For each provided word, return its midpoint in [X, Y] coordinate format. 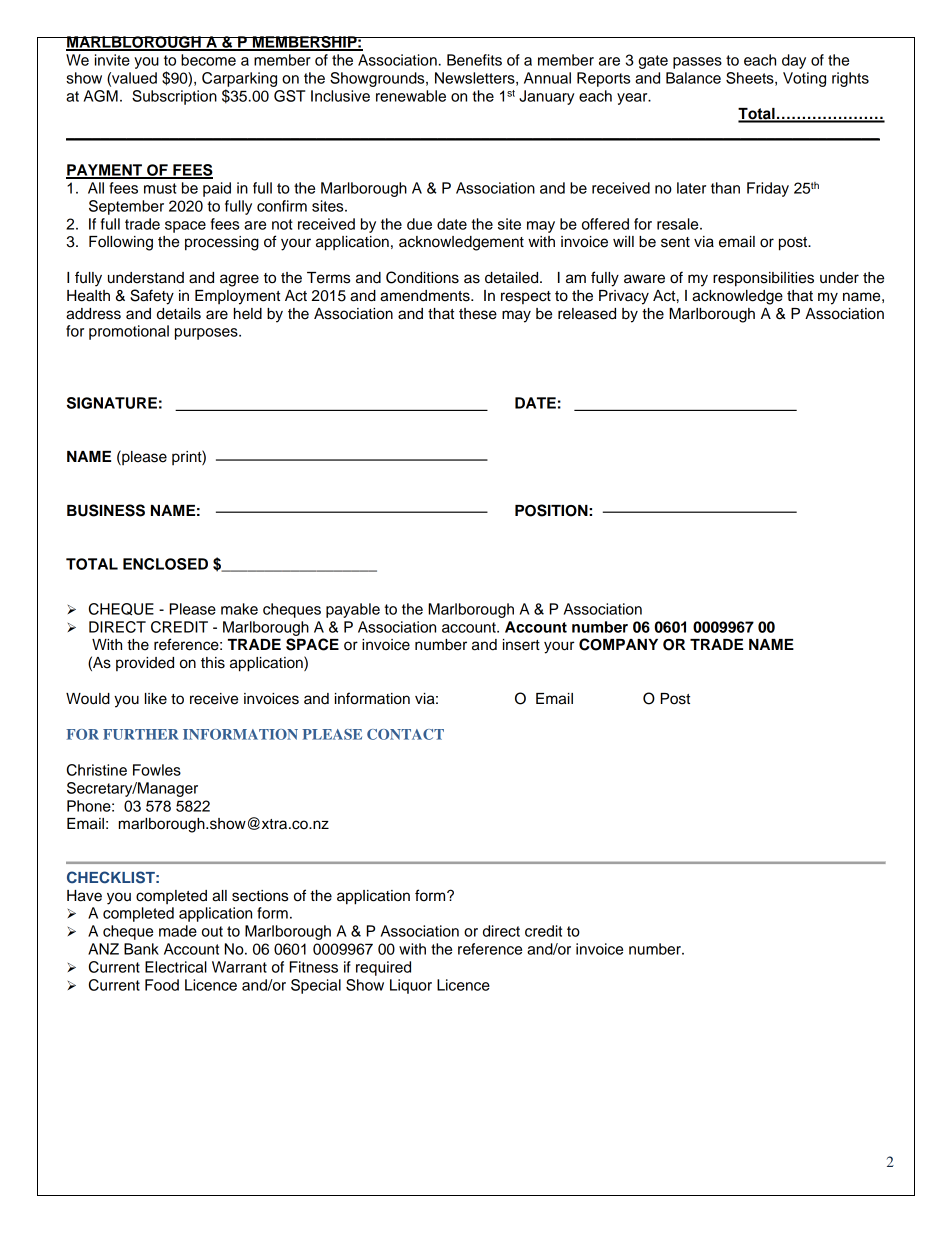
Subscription [174, 97]
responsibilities [763, 279]
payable [353, 610]
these [478, 314]
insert [521, 645]
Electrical [176, 967]
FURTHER [141, 734]
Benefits [474, 60]
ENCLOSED [165, 564]
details [179, 314]
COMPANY [618, 644]
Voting [804, 79]
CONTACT [405, 734]
